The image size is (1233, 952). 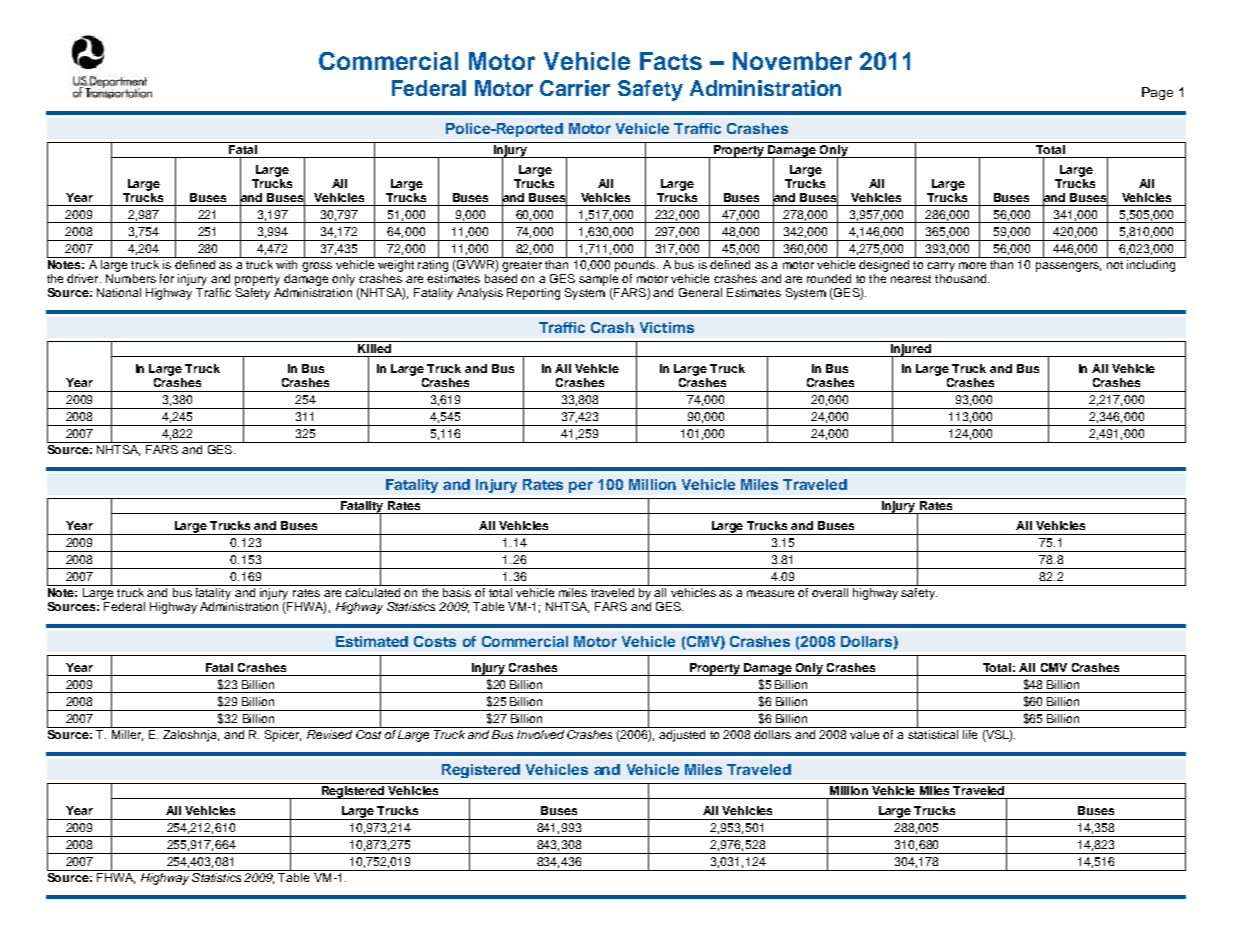 I want to click on Page, so click(x=1157, y=93).
